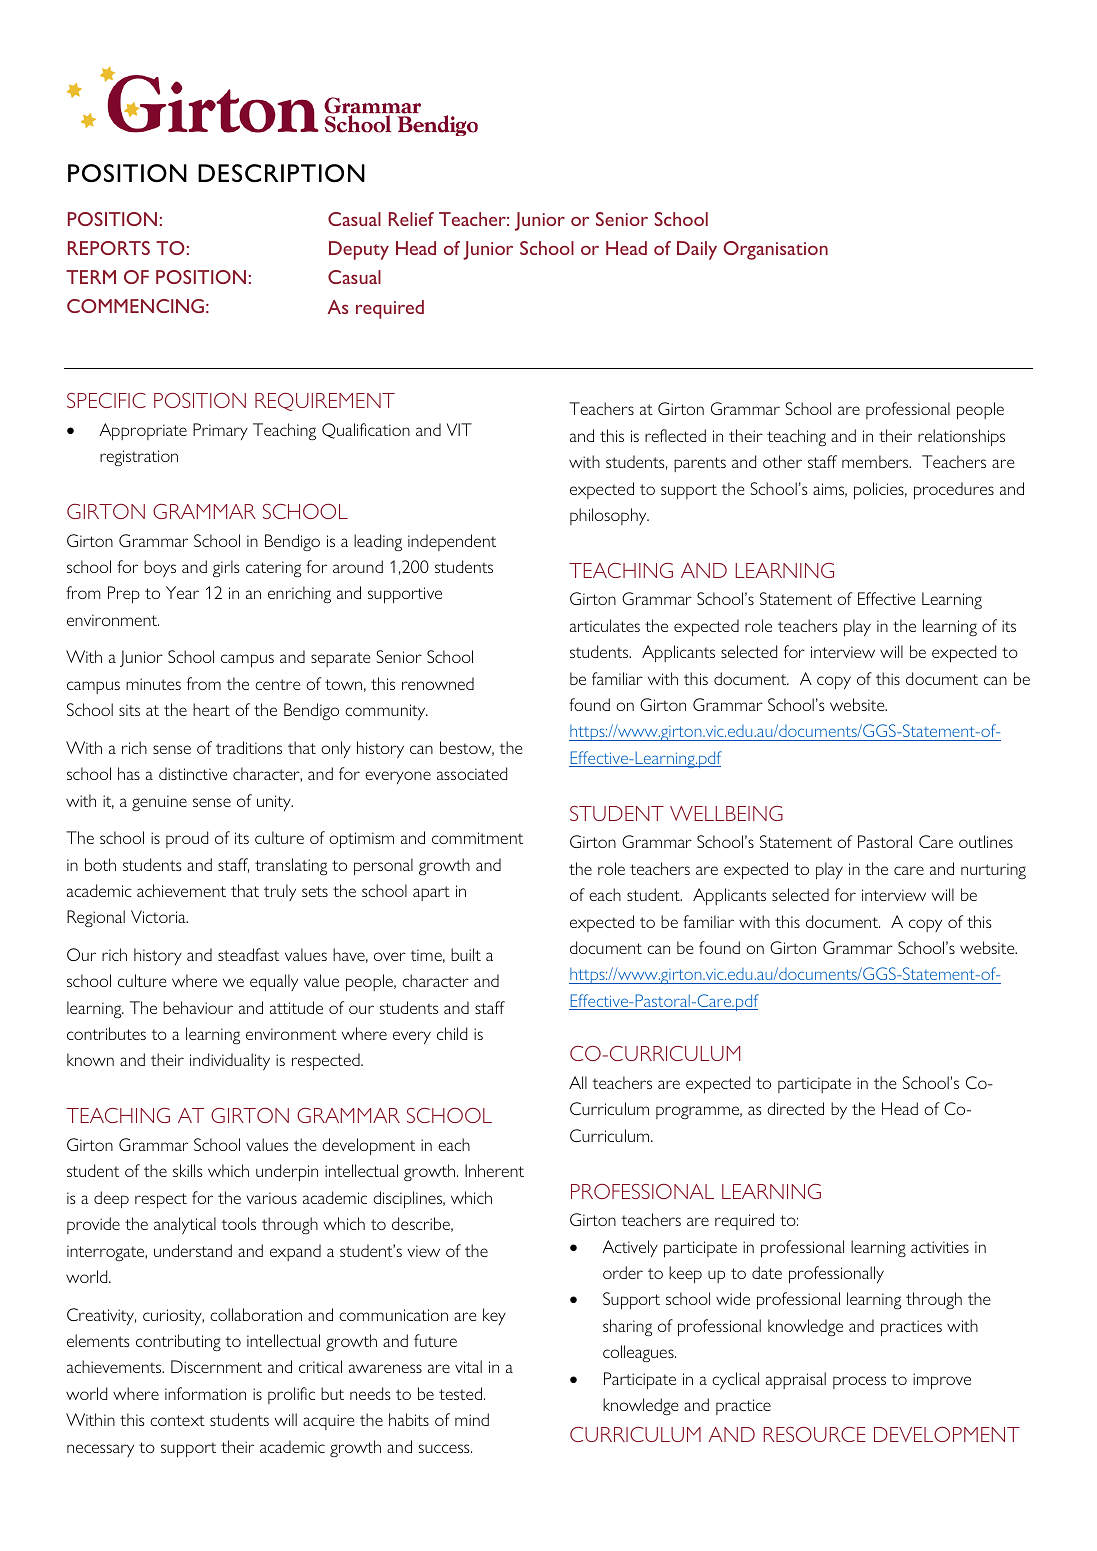  Describe the element at coordinates (411, 219) in the image. I see `Relief` at that location.
